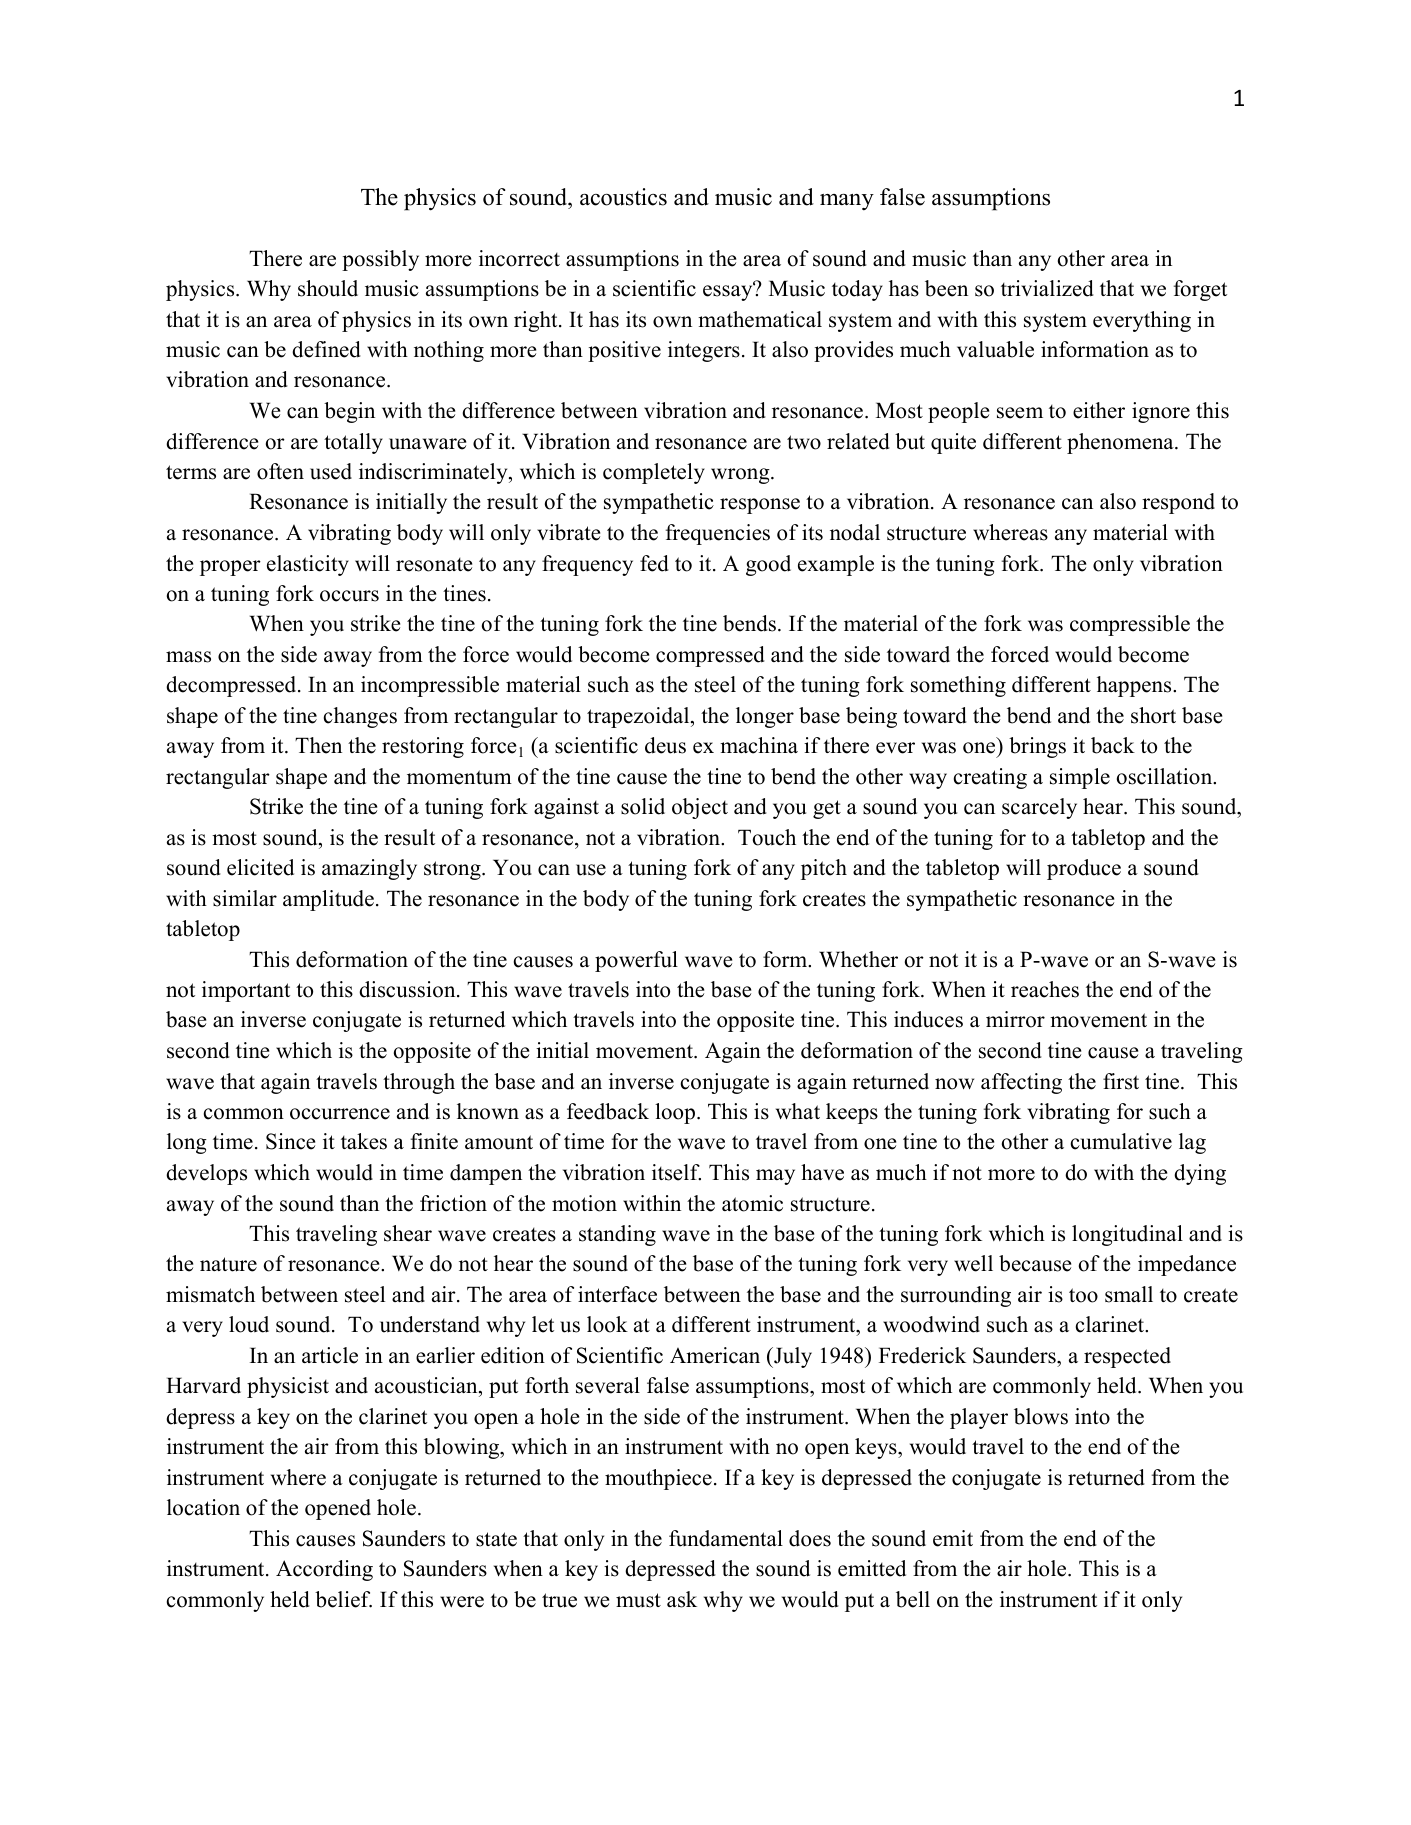 The image size is (1411, 1825). I want to click on powerful, so click(636, 961).
